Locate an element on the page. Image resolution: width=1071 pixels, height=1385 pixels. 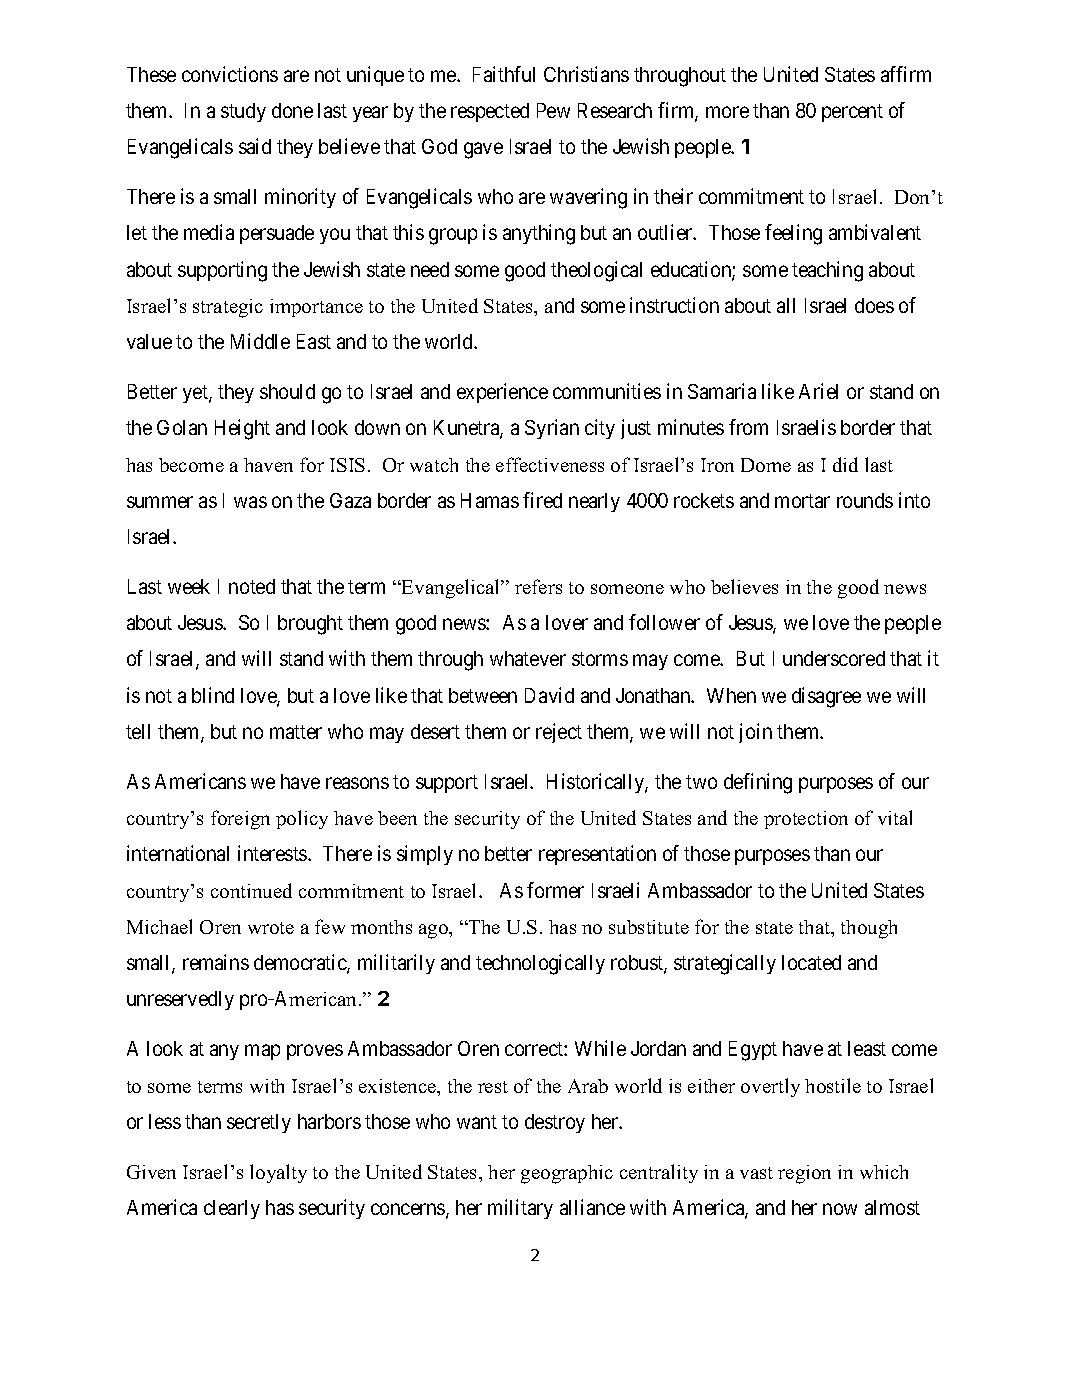
study is located at coordinates (243, 112).
